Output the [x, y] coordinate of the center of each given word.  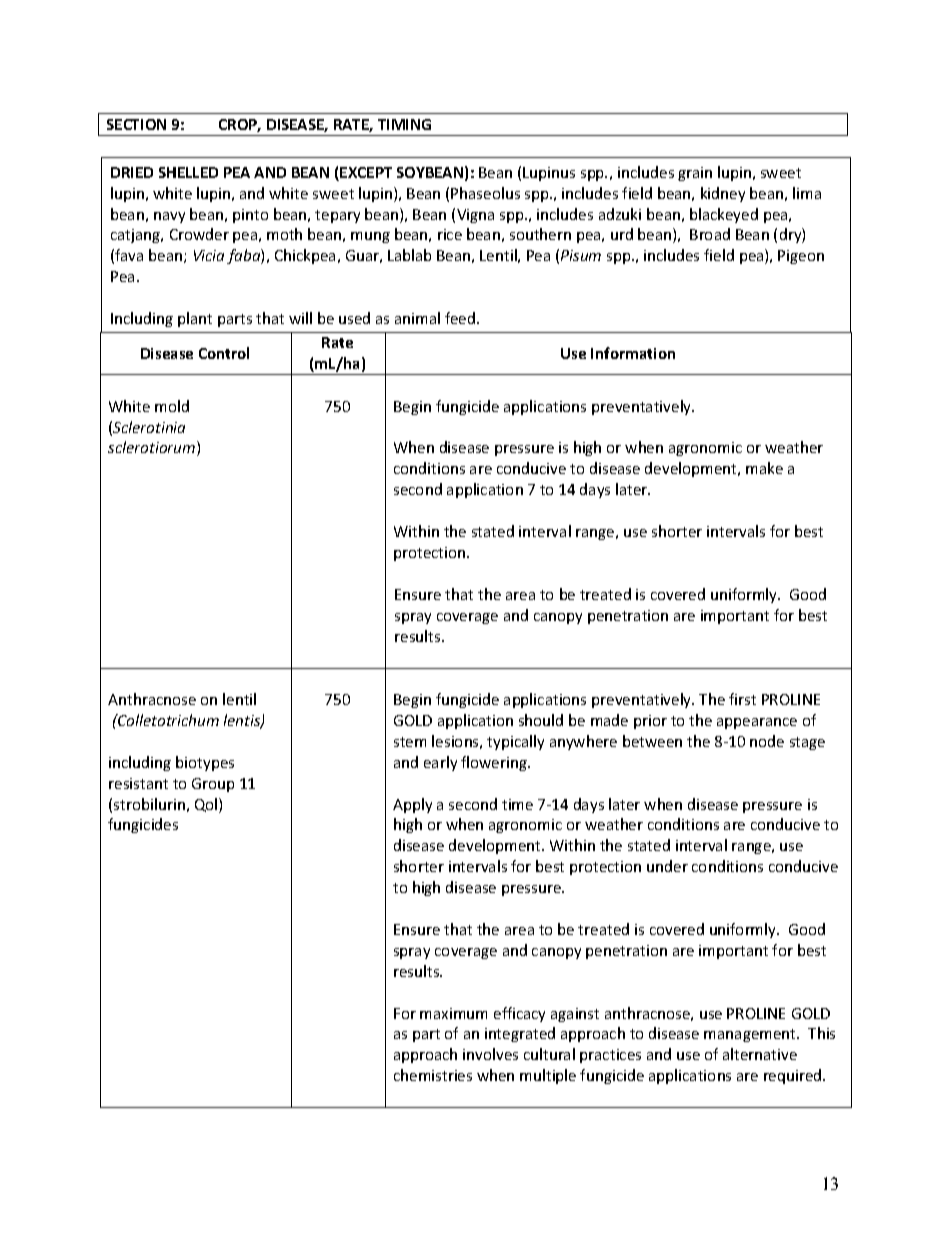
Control [224, 353]
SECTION [136, 124]
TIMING [404, 124]
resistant [138, 783]
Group [213, 785]
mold [172, 406]
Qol [207, 805]
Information [633, 353]
